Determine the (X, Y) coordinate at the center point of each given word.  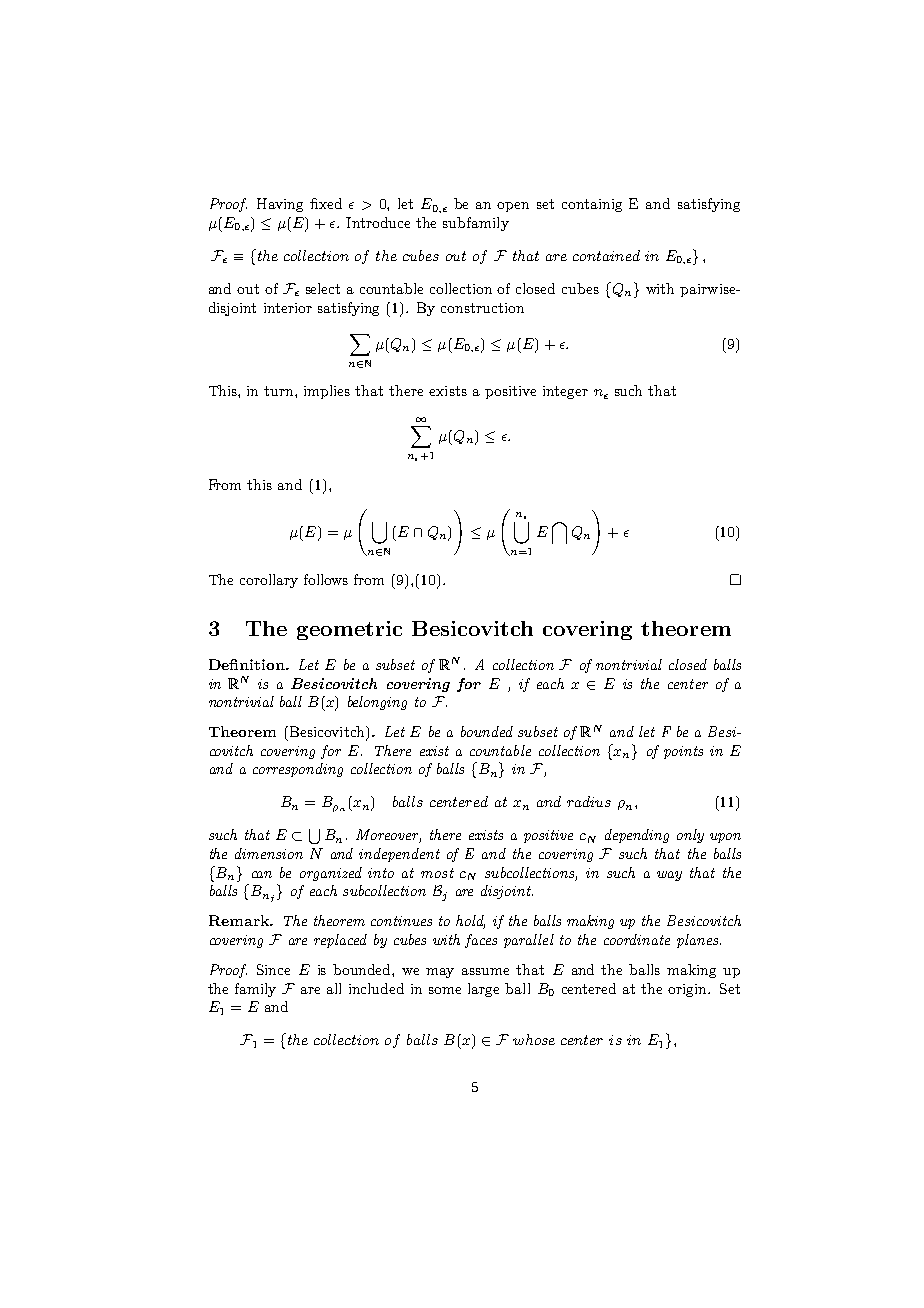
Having (280, 205)
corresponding (298, 770)
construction (482, 308)
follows (326, 579)
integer (565, 392)
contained (606, 255)
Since (273, 969)
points (683, 752)
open (513, 207)
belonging (377, 703)
